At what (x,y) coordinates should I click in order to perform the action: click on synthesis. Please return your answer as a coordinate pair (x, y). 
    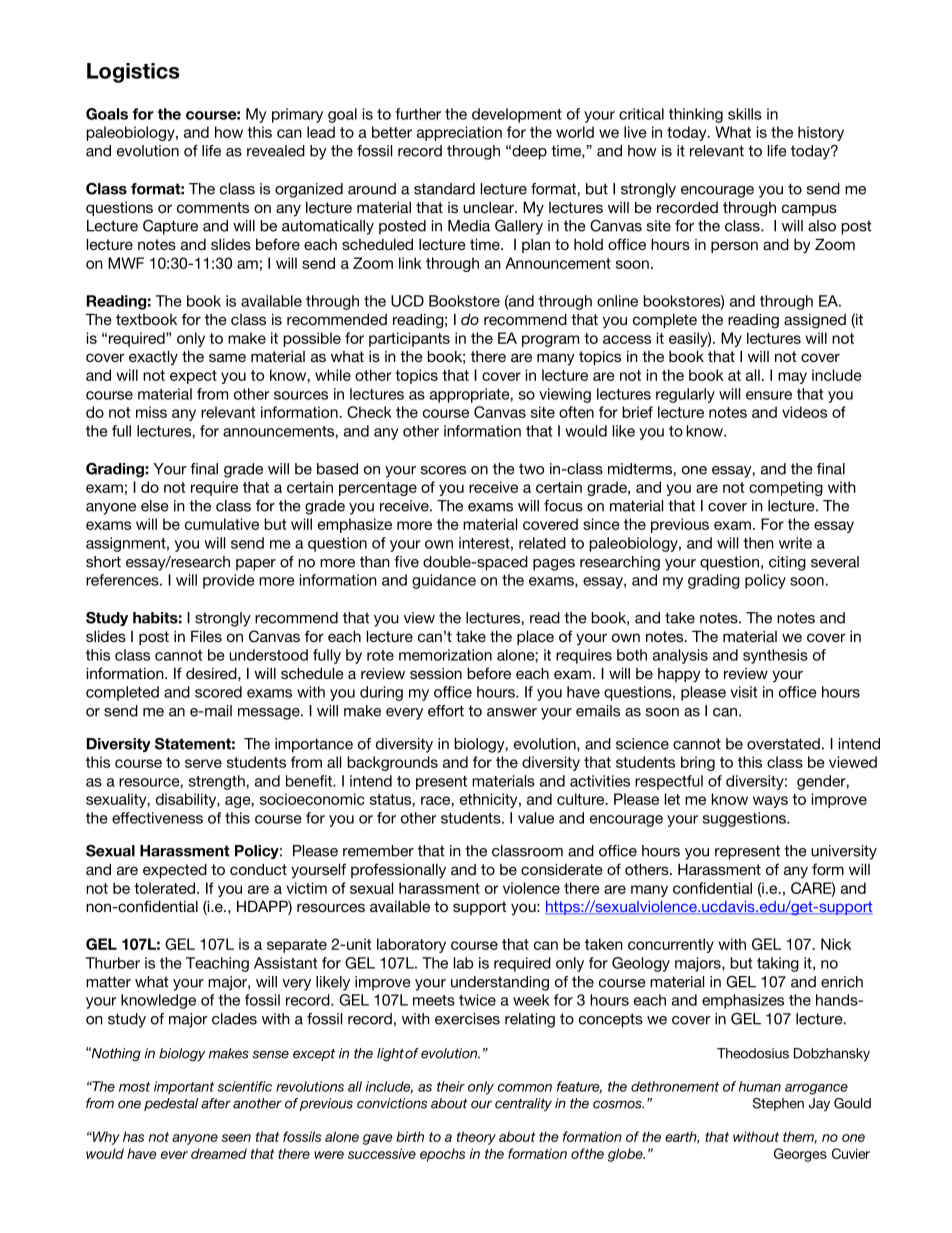
    Looking at the image, I should click on (775, 656).
